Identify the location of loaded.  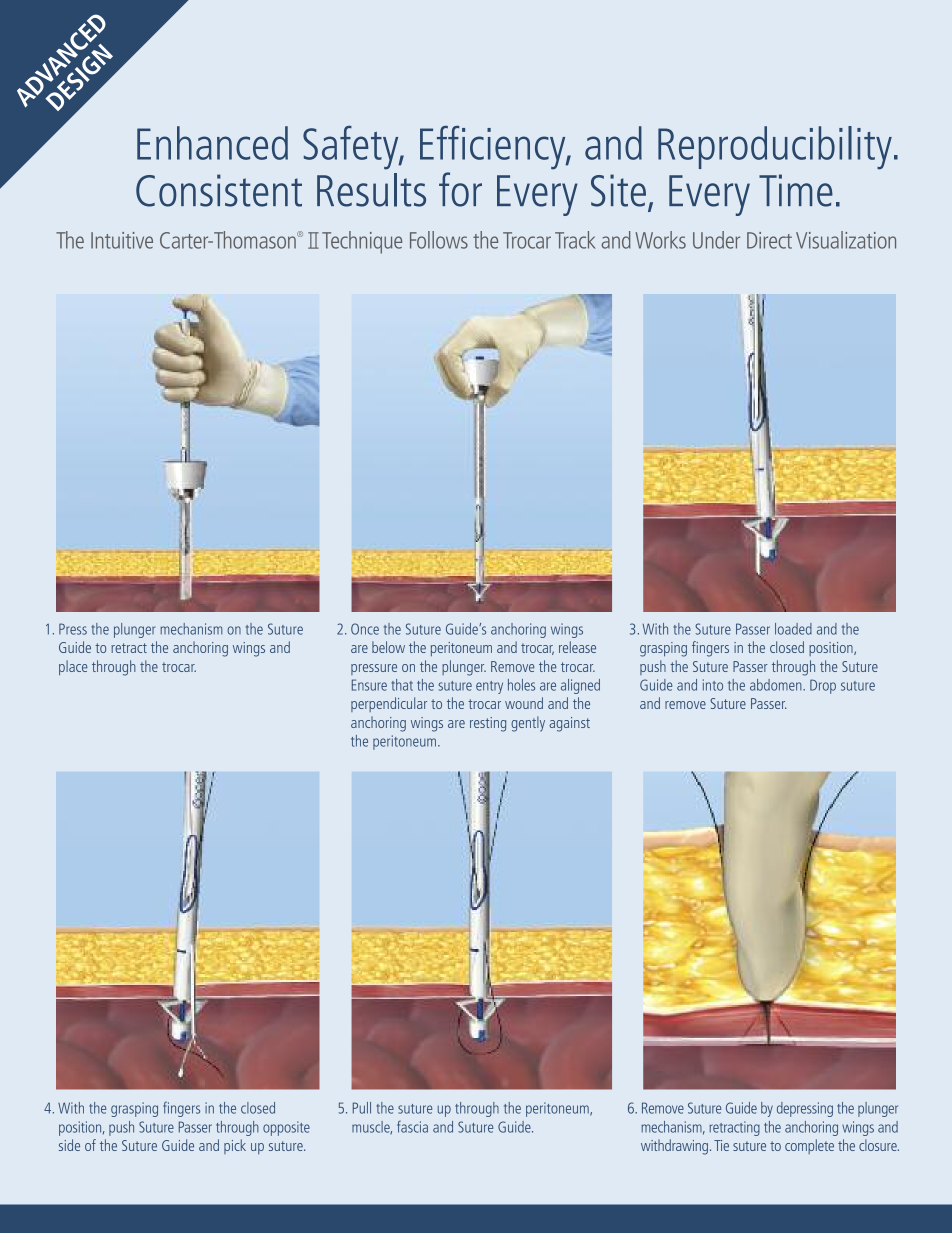
(793, 629).
